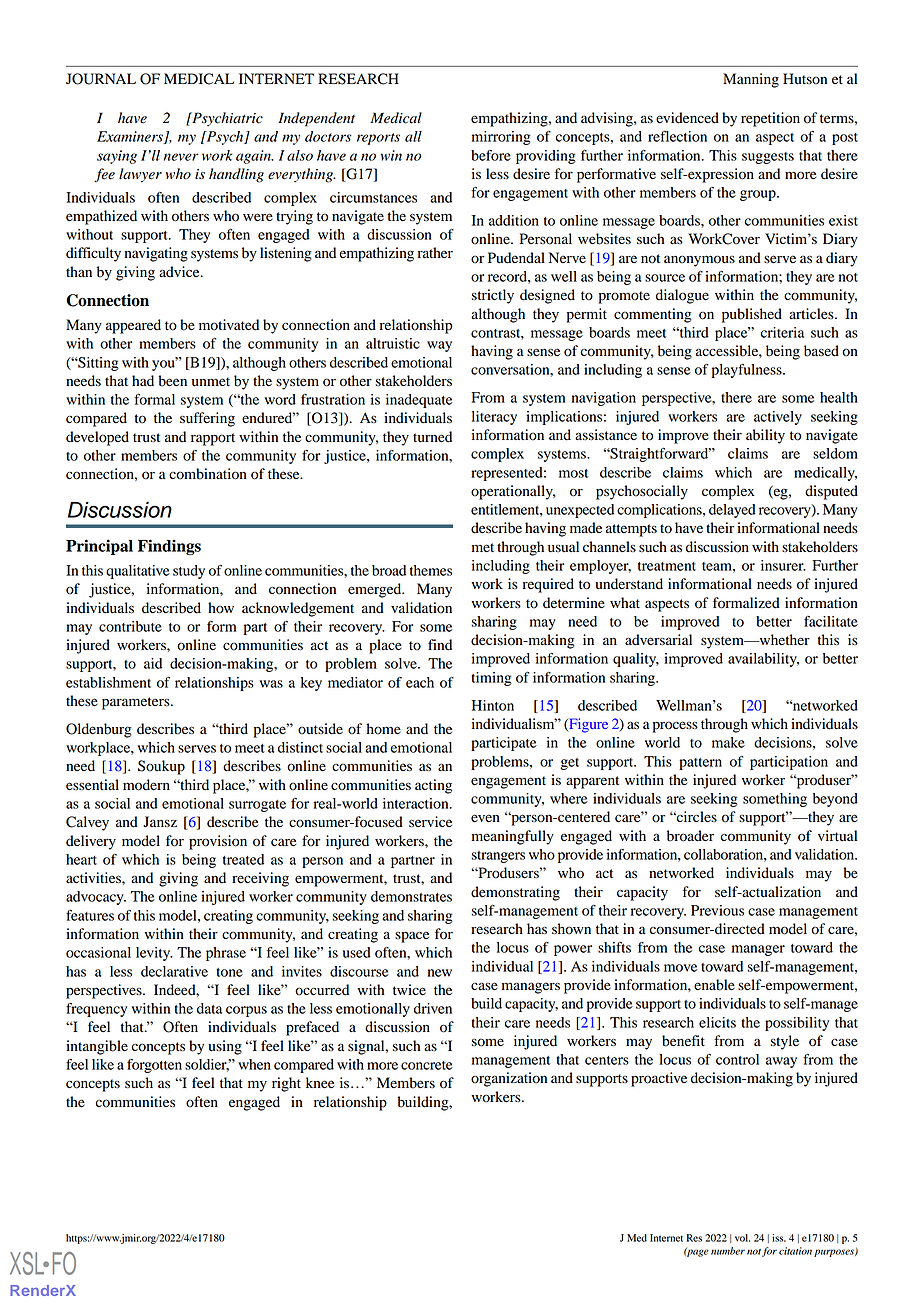 This page has width=924, height=1308. I want to click on facilitate, so click(831, 621).
